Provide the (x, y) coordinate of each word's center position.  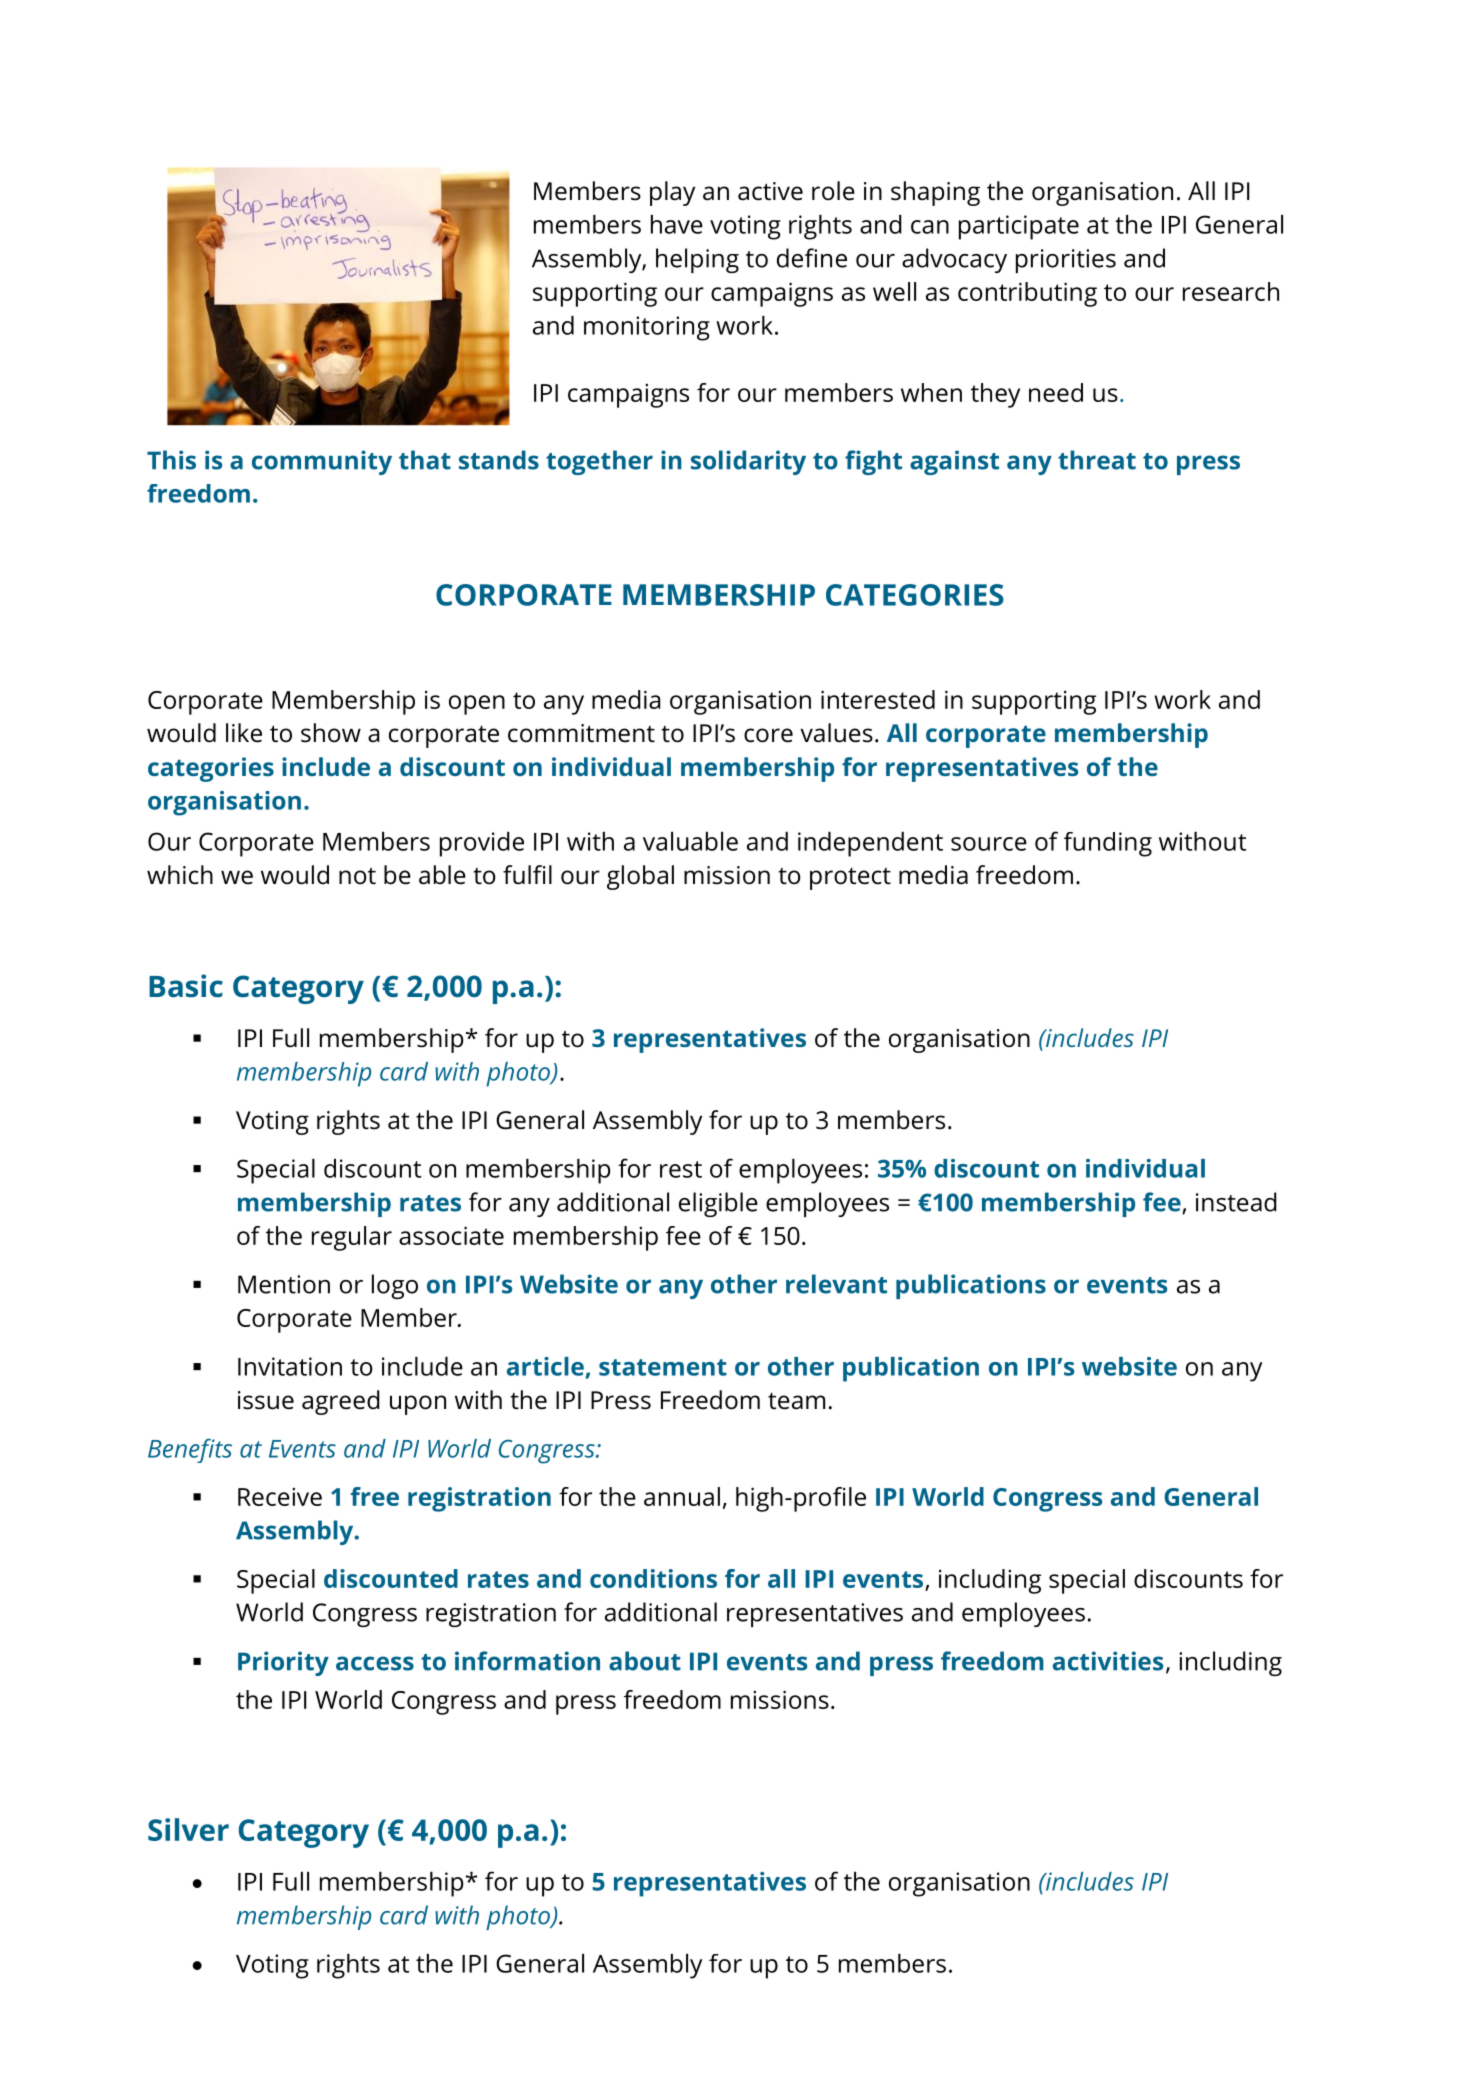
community (322, 462)
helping (697, 260)
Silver (188, 1829)
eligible (718, 1204)
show (331, 733)
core (768, 735)
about (645, 1661)
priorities (1066, 261)
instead (1236, 1202)
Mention (284, 1284)
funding (1108, 844)
